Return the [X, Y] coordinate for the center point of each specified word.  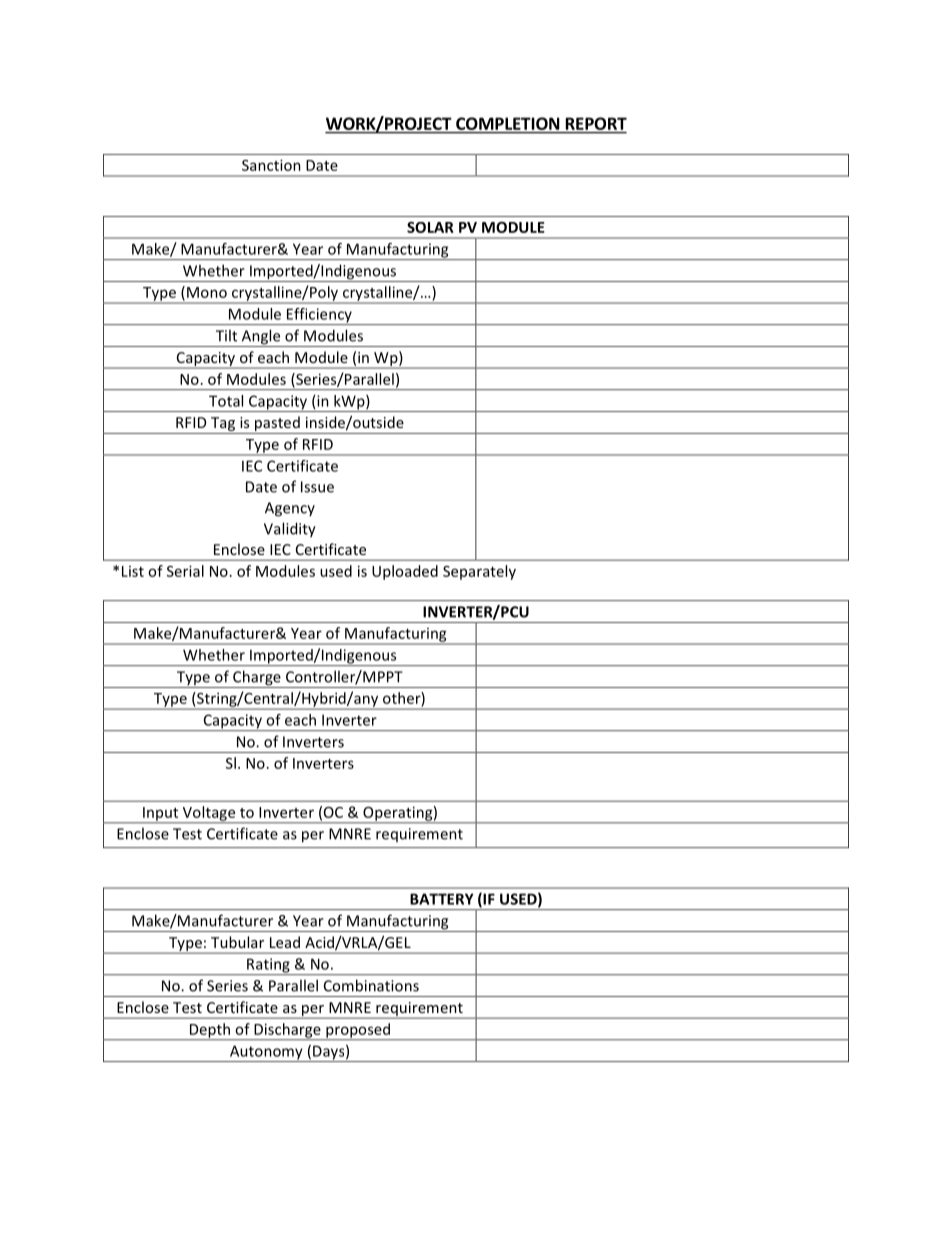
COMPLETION [507, 123]
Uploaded [405, 572]
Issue [317, 487]
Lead [285, 942]
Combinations [371, 985]
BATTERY [442, 899]
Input [161, 815]
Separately [479, 572]
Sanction [271, 165]
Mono [207, 292]
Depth [210, 1031]
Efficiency [319, 316]
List [133, 571]
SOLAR [430, 227]
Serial [185, 571]
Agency [290, 509]
